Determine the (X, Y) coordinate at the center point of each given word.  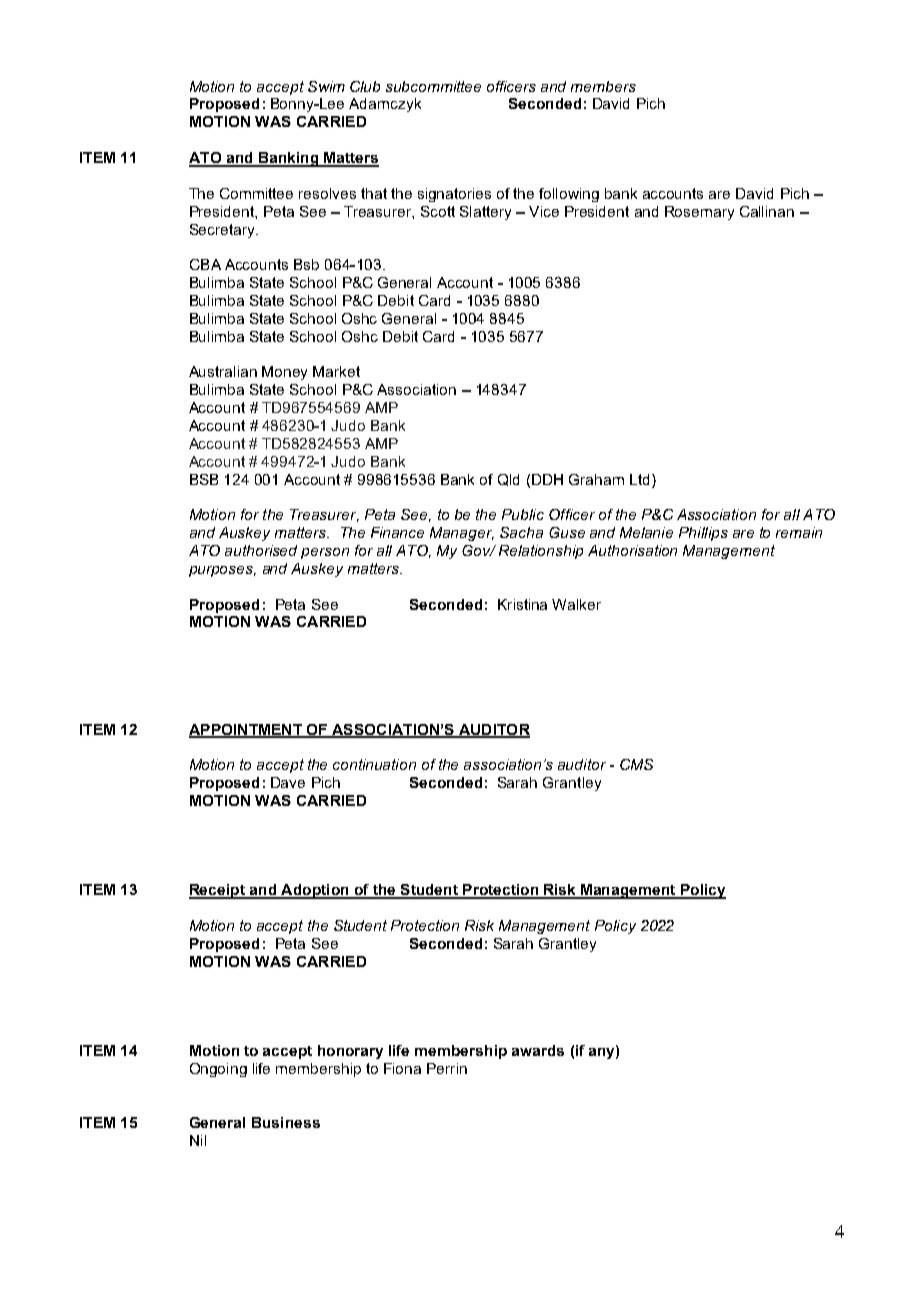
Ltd (639, 479)
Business (286, 1122)
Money (284, 373)
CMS (636, 764)
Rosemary (699, 213)
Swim (326, 86)
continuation (374, 764)
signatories (454, 195)
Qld (508, 480)
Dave (288, 782)
